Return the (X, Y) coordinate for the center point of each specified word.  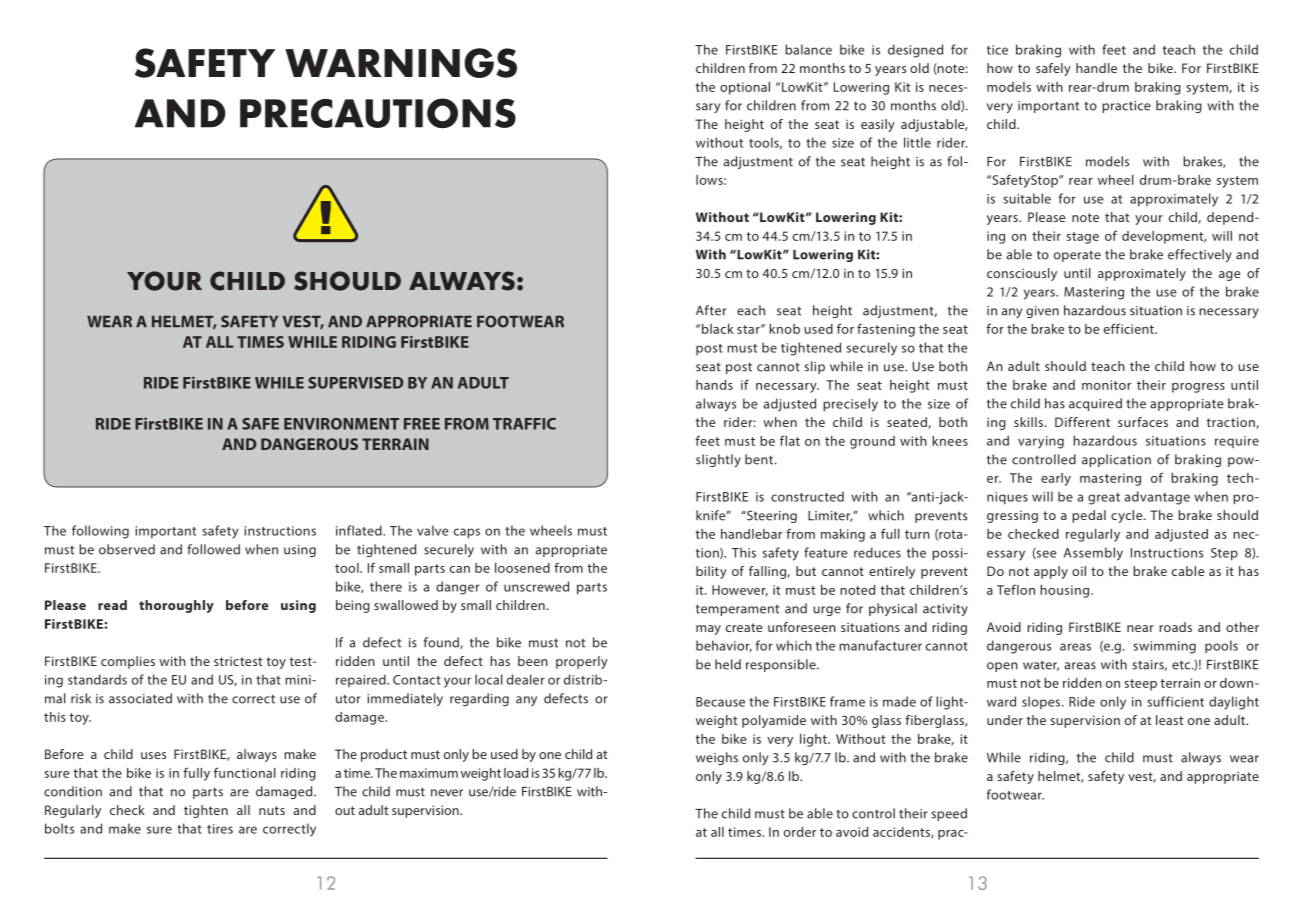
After (711, 310)
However (740, 590)
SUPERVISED (355, 383)
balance (808, 49)
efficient (1130, 328)
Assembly (1093, 554)
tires (220, 829)
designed (915, 51)
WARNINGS (401, 63)
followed (213, 549)
